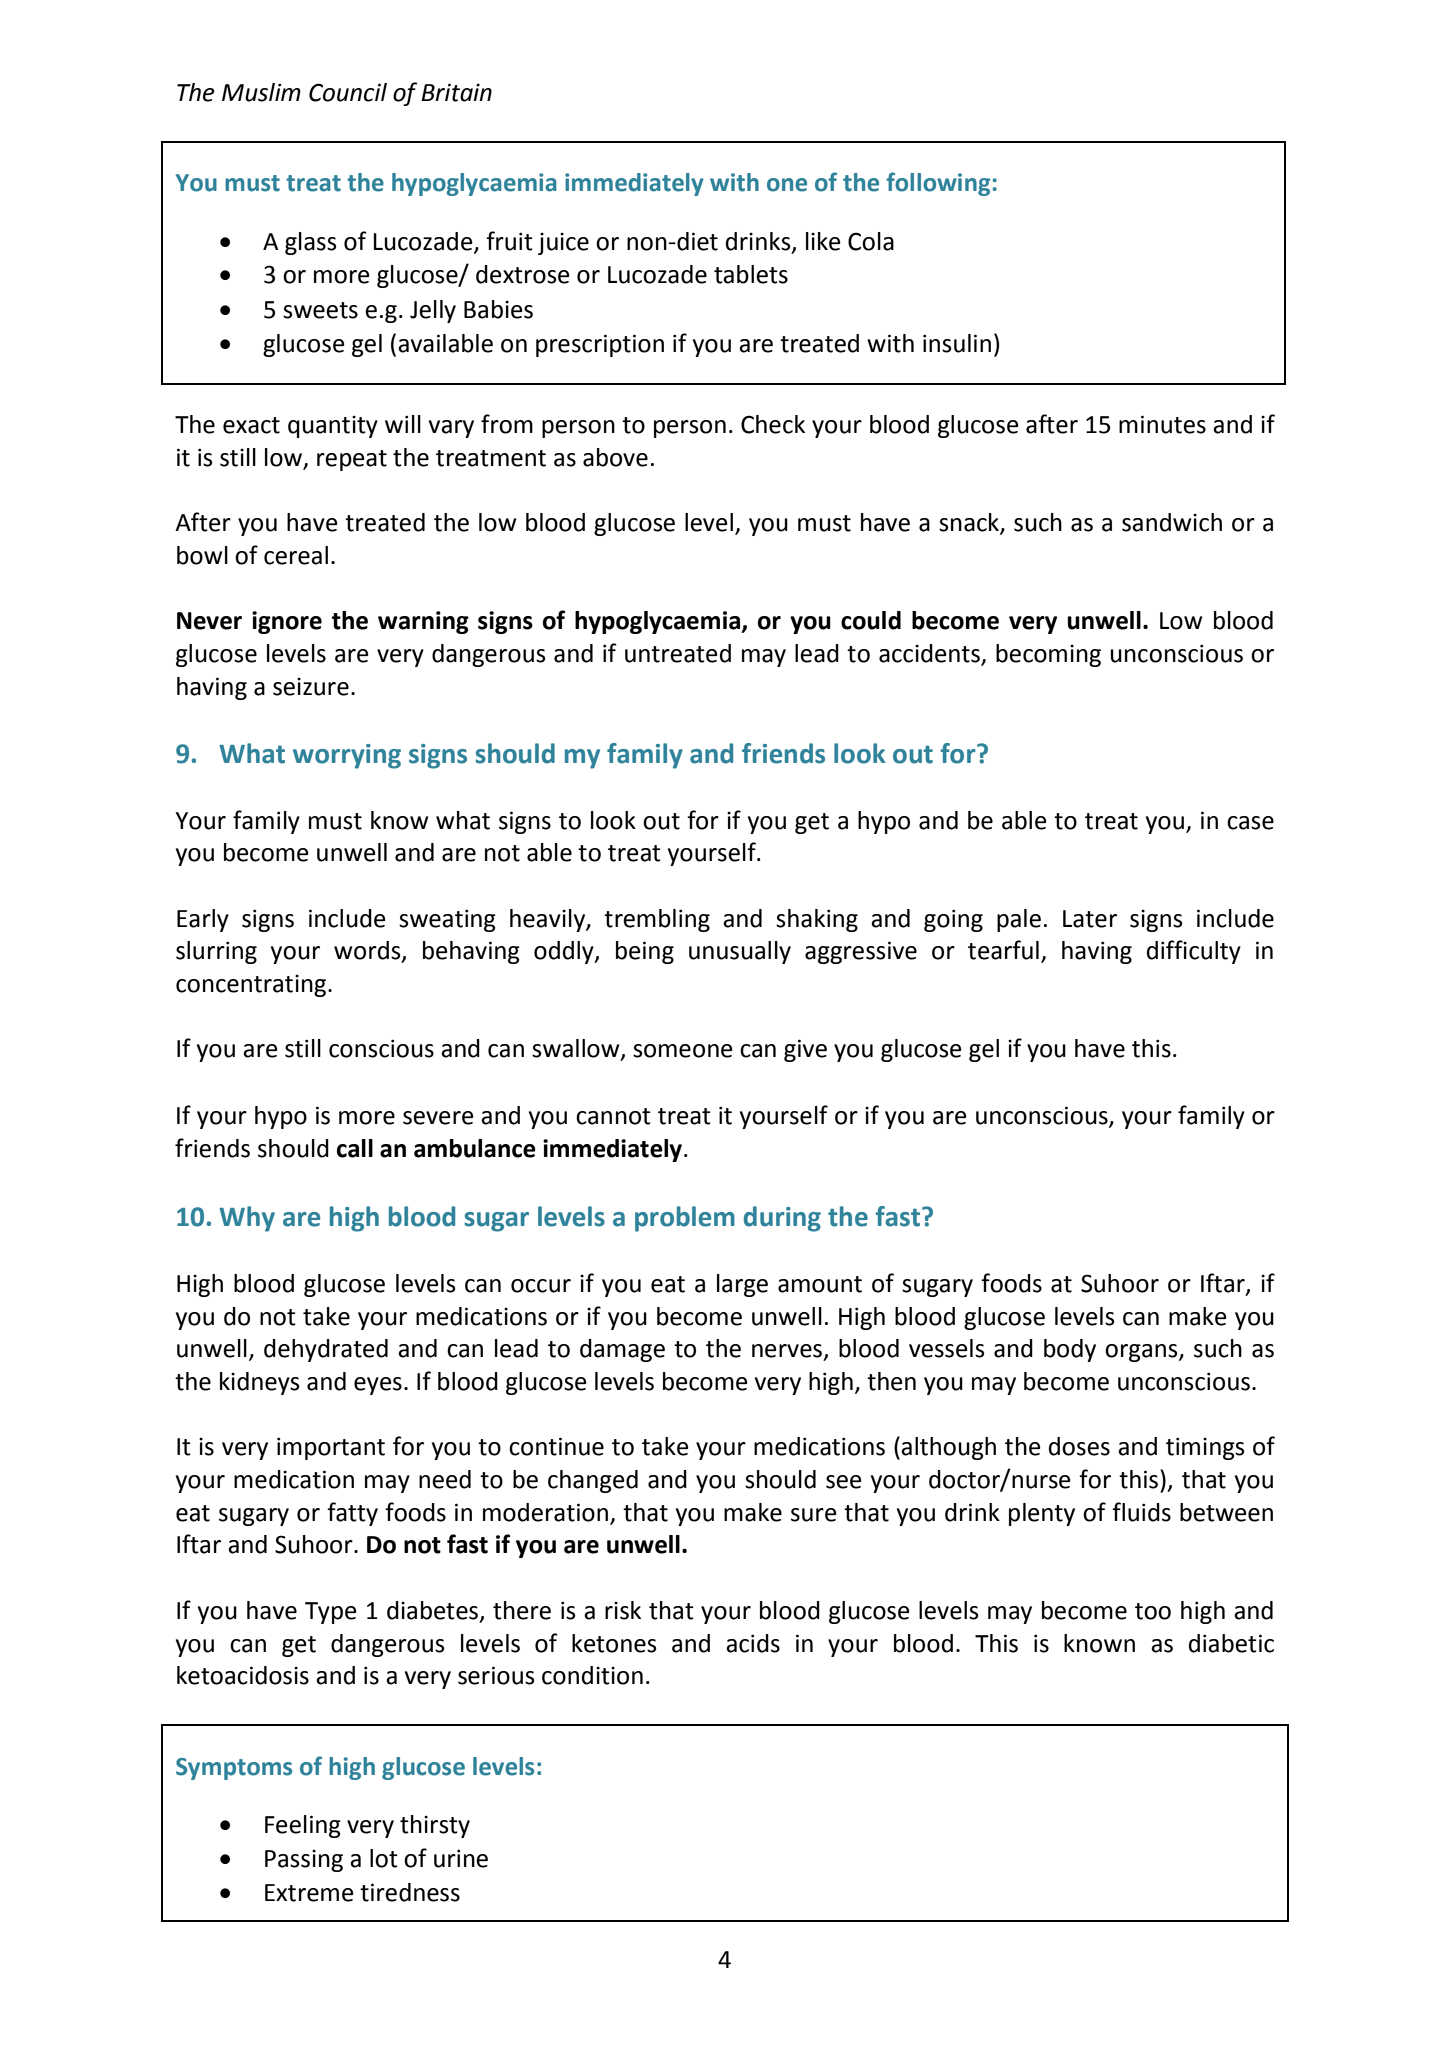 This screenshot has width=1450, height=2050. Describe the element at coordinates (1142, 1353) in the screenshot. I see `organs` at that location.
